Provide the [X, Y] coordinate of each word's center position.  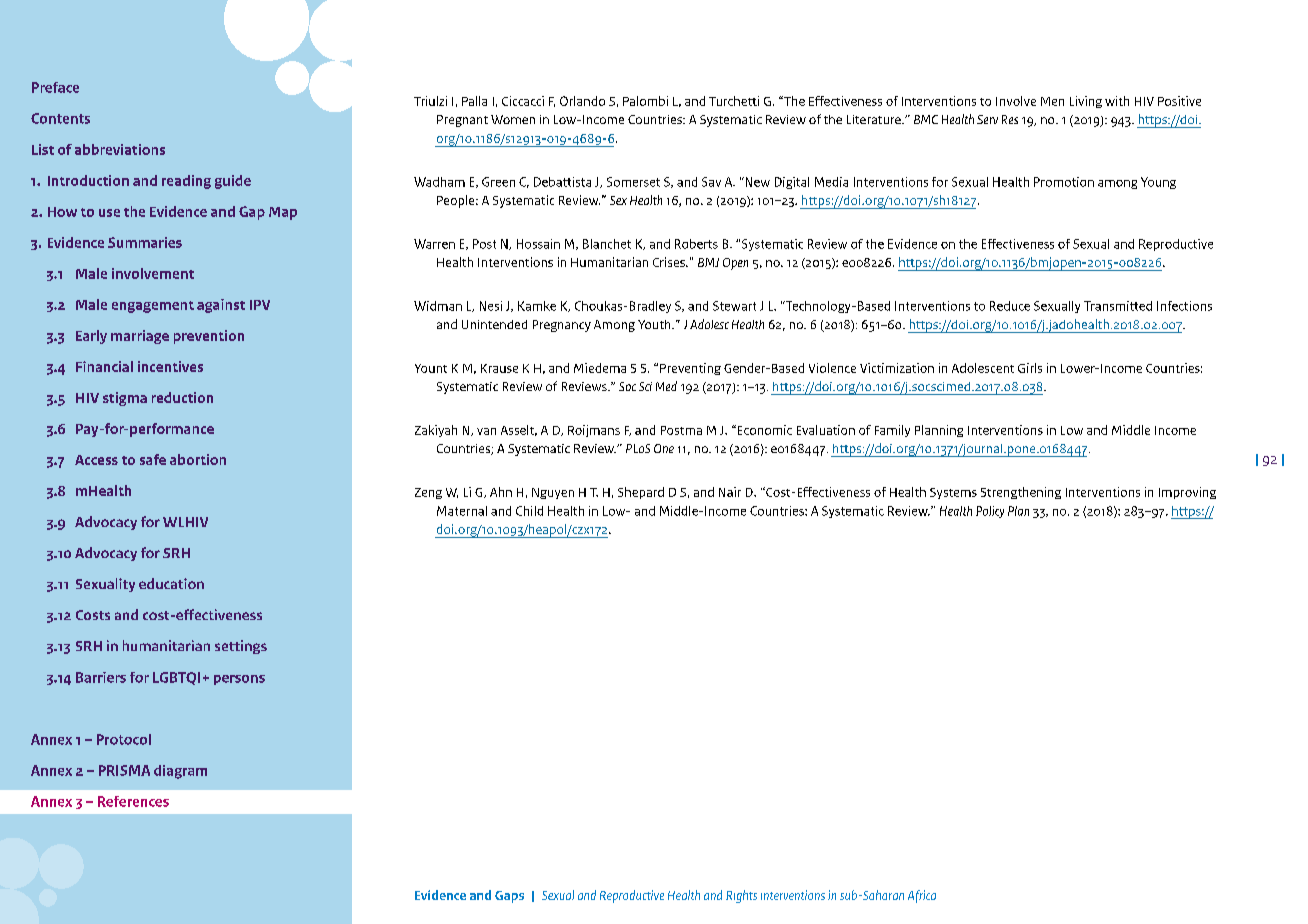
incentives [170, 366]
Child [529, 511]
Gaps [509, 897]
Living [1086, 102]
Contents [60, 118]
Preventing [690, 369]
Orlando [582, 101]
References [133, 801]
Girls [1030, 368]
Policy [990, 512]
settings [241, 647]
